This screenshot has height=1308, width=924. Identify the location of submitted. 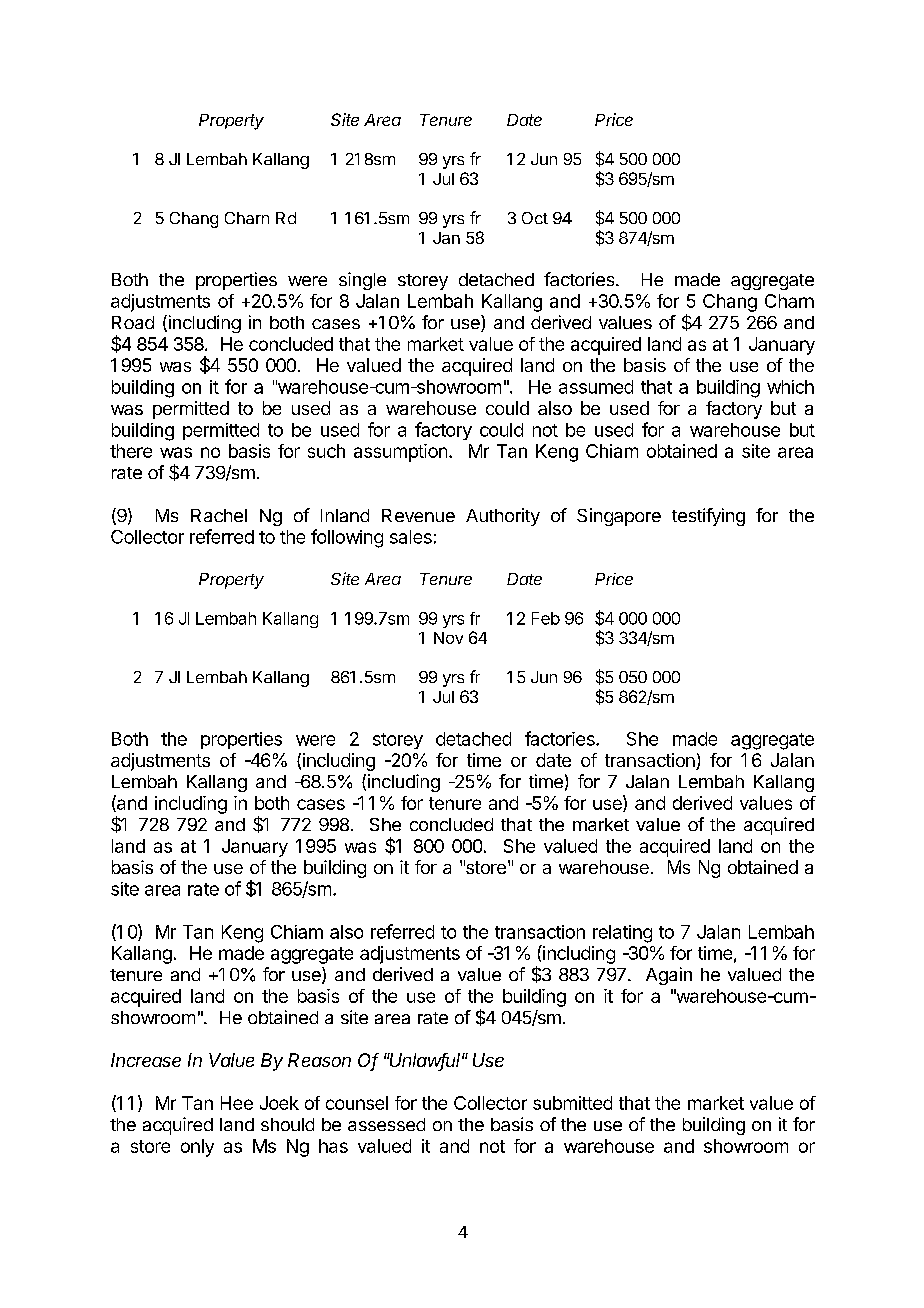
(572, 1103).
